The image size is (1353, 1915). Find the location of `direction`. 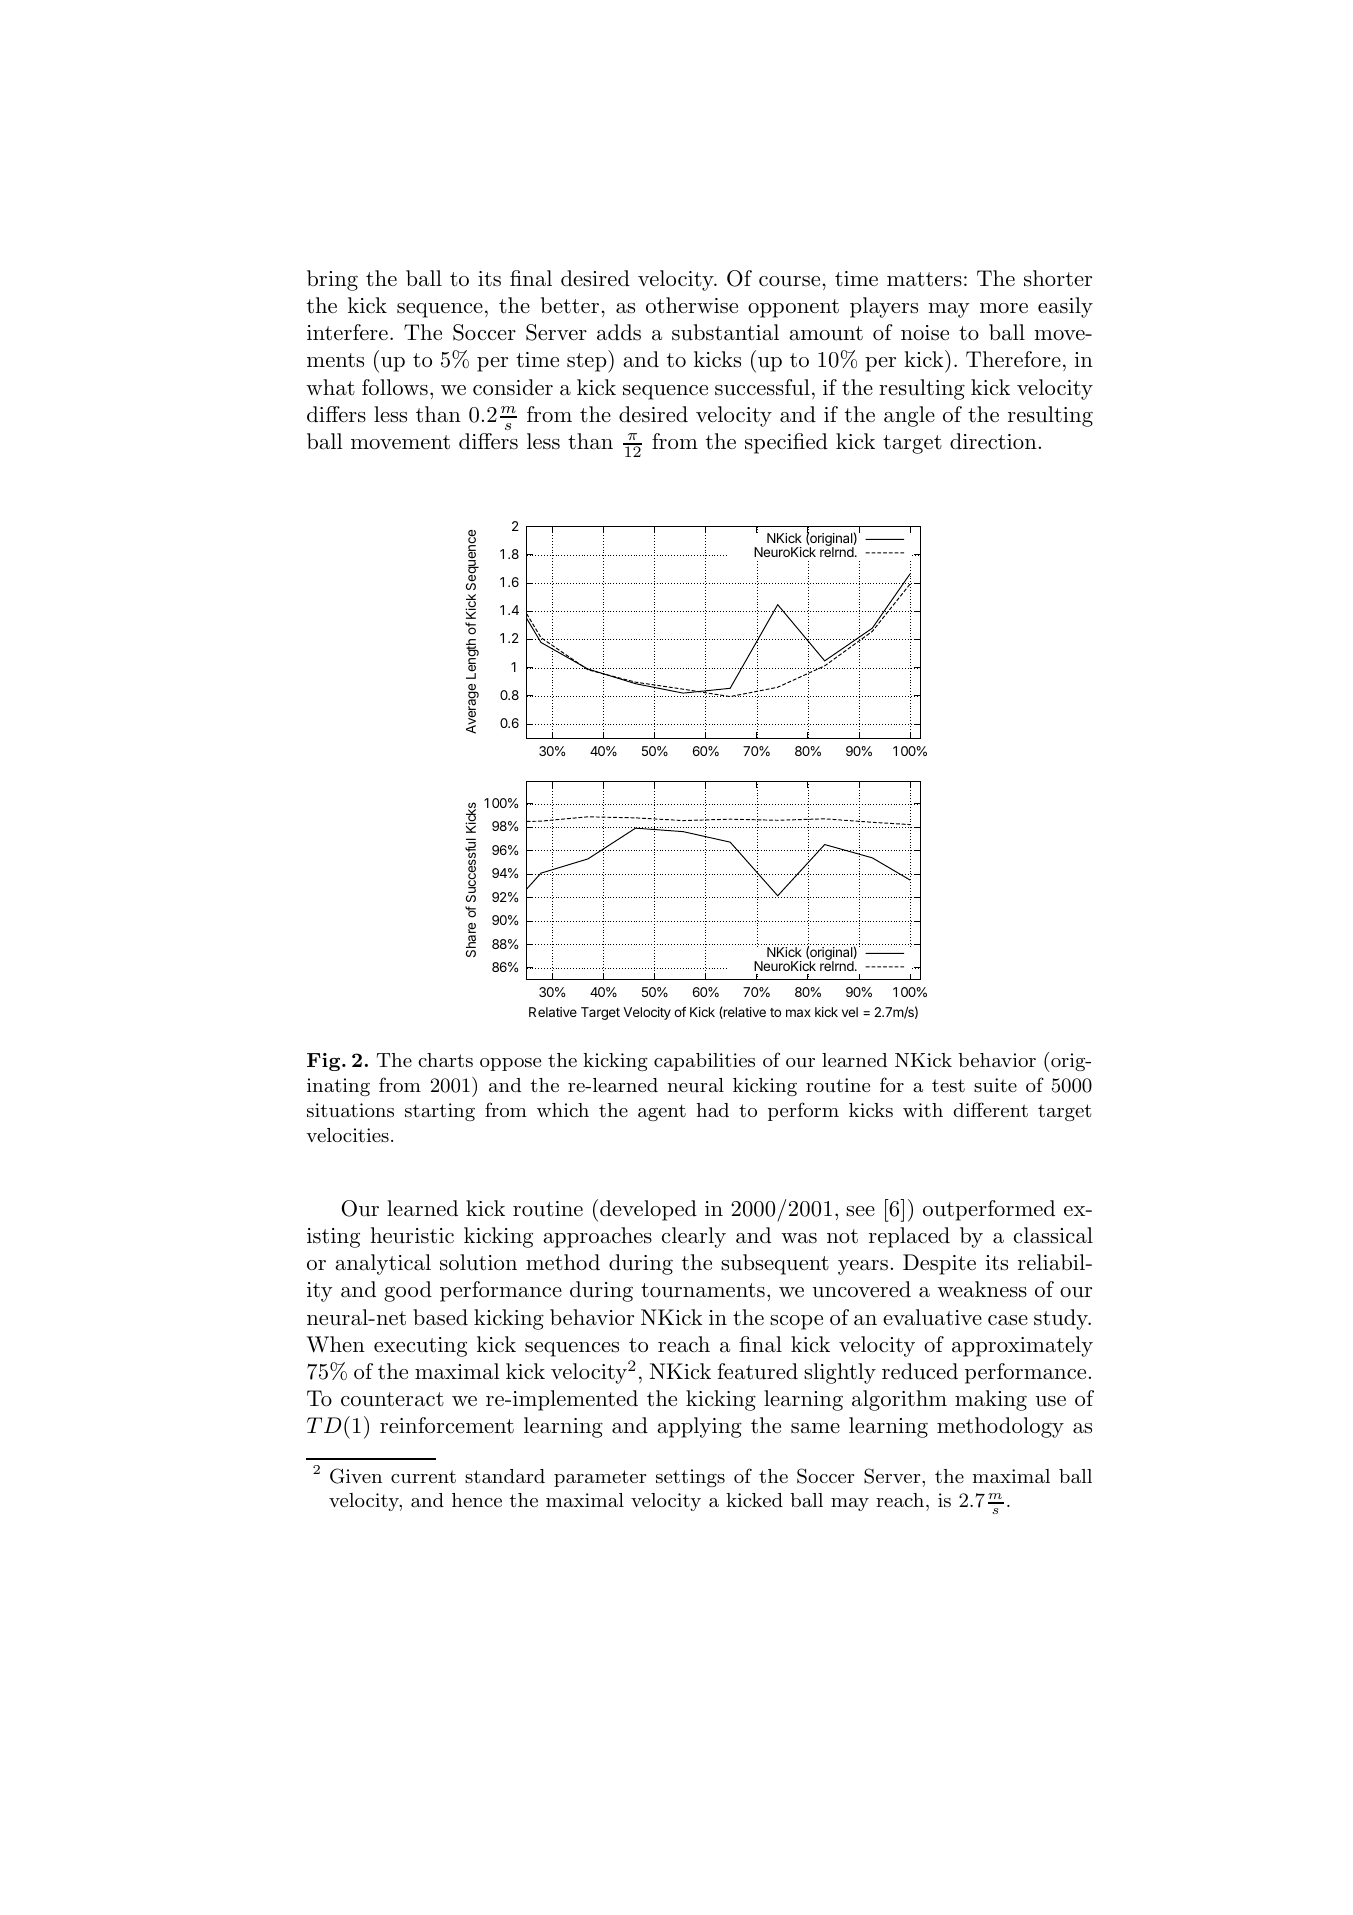

direction is located at coordinates (993, 441).
